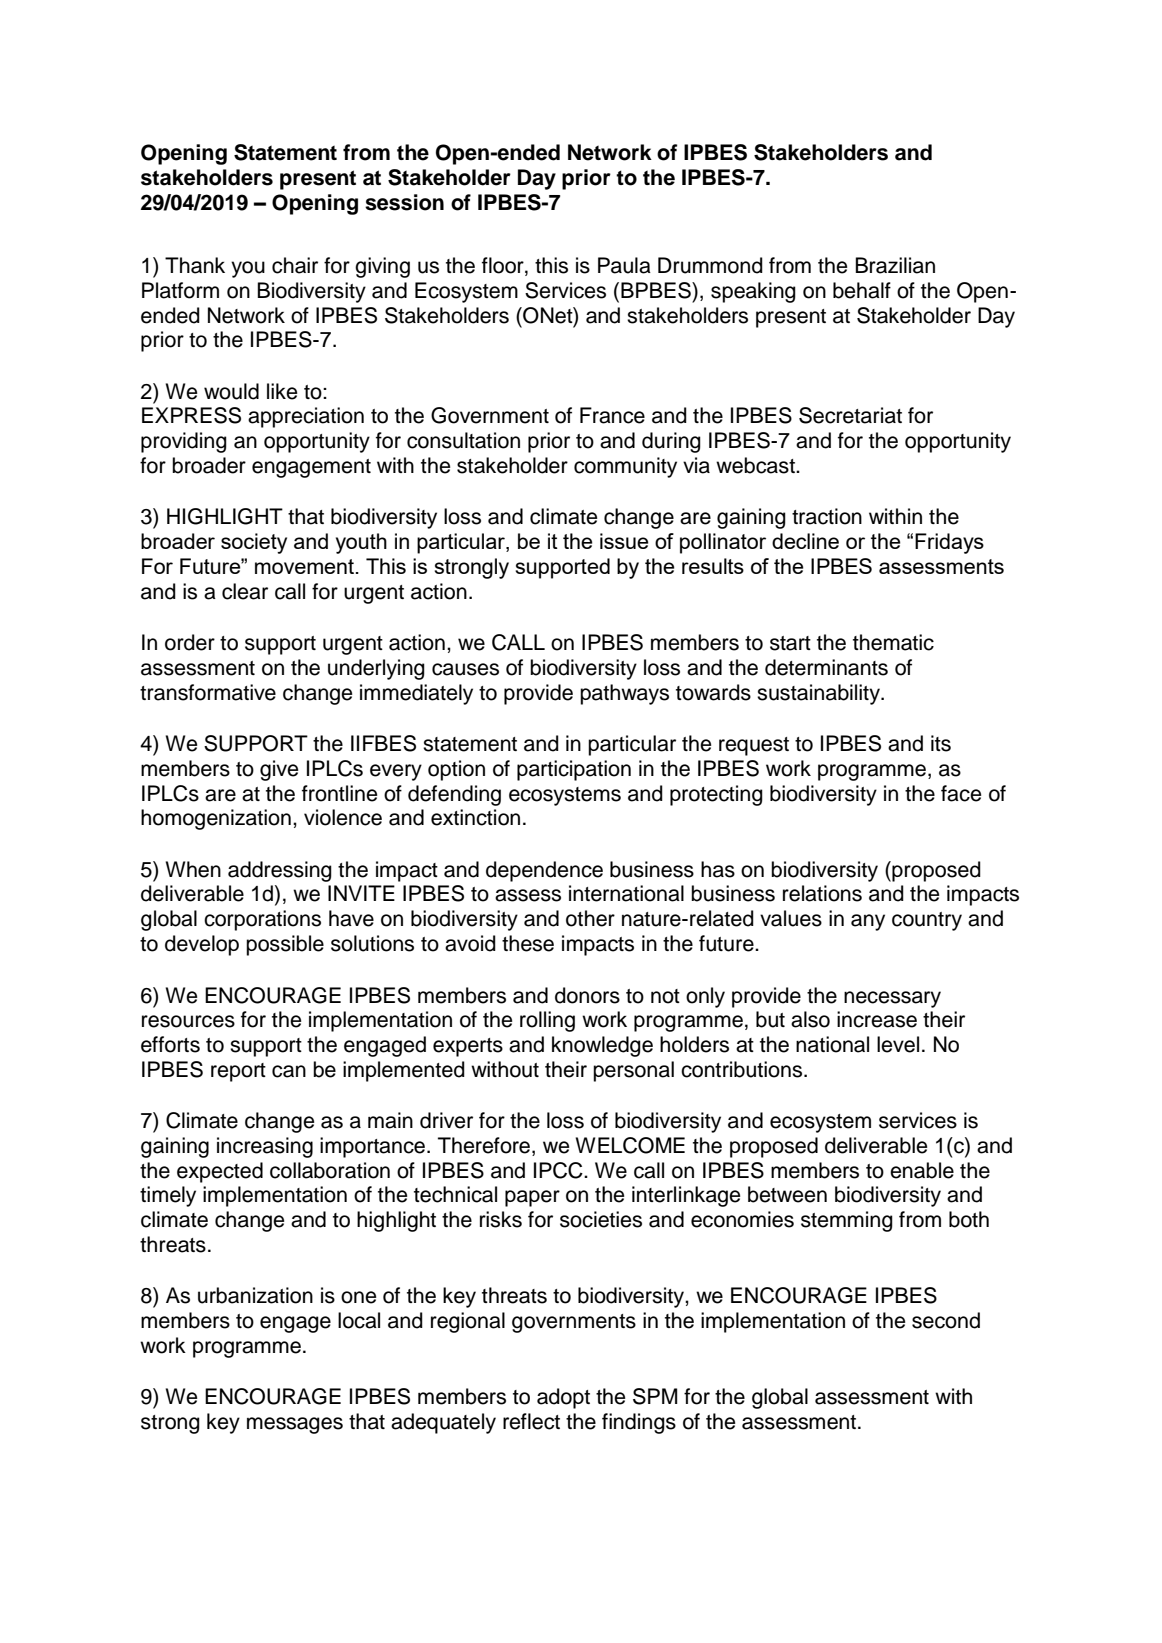 Image resolution: width=1162 pixels, height=1643 pixels. Describe the element at coordinates (961, 793) in the screenshot. I see `face` at that location.
